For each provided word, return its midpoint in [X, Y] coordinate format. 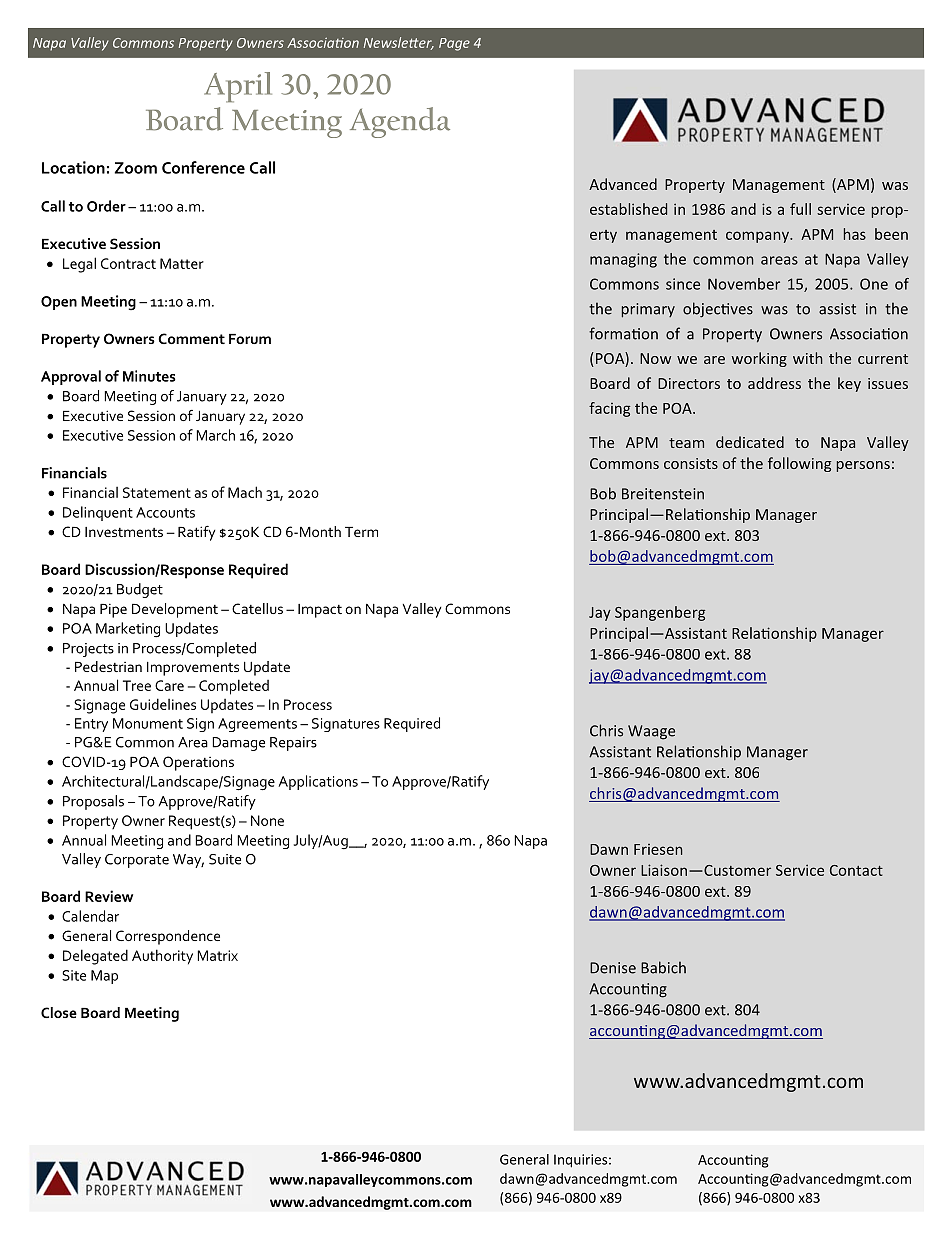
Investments [124, 532]
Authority [162, 957]
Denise [613, 968]
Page [454, 44]
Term [361, 532]
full [800, 209]
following [800, 464]
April [238, 87]
